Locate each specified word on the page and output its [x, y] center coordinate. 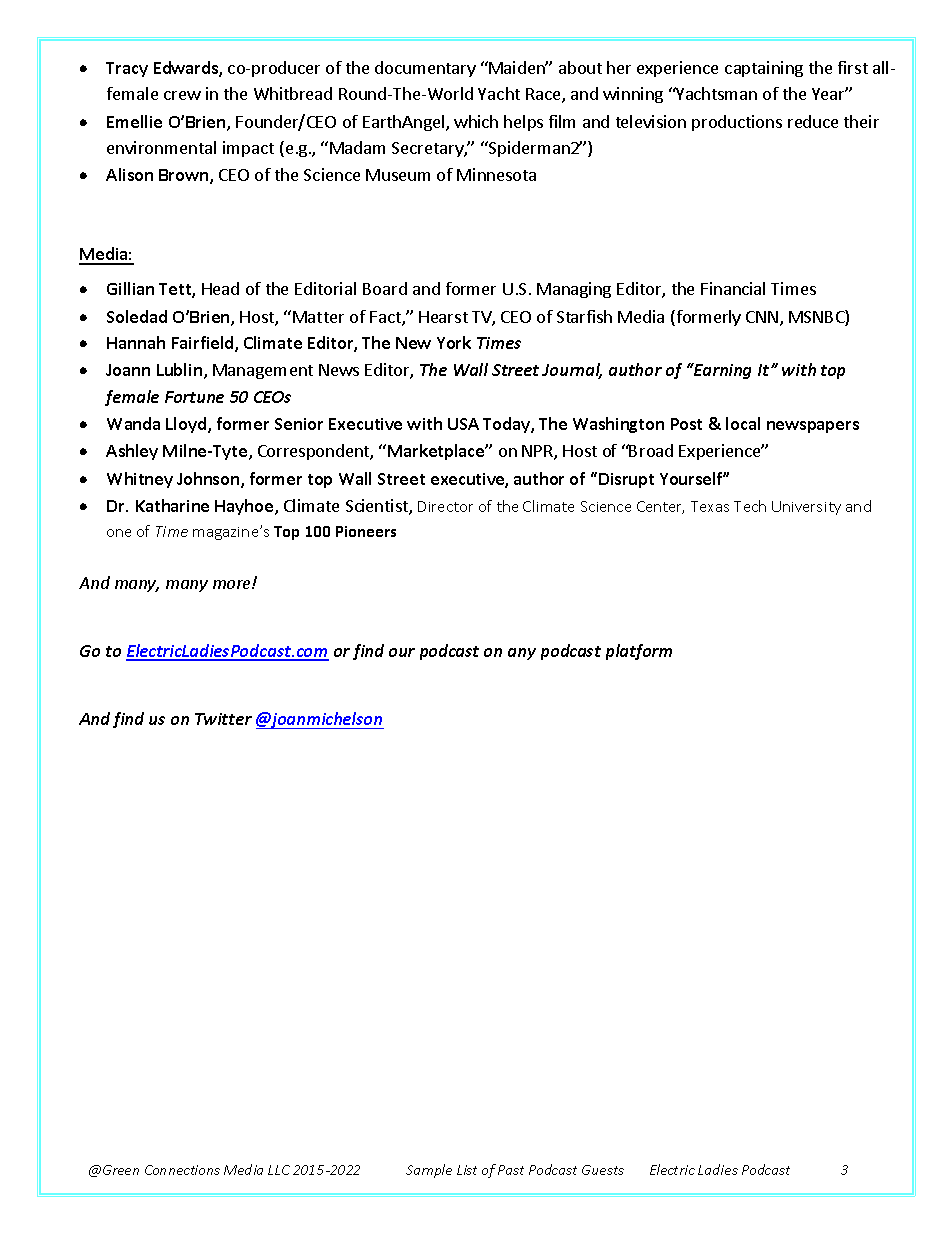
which [476, 121]
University [806, 508]
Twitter [223, 719]
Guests [603, 1170]
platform [639, 652]
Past [511, 1170]
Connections [182, 1170]
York [454, 342]
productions [737, 123]
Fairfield [204, 344]
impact [248, 149]
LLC [279, 1170]
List [467, 1170]
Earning [721, 371]
